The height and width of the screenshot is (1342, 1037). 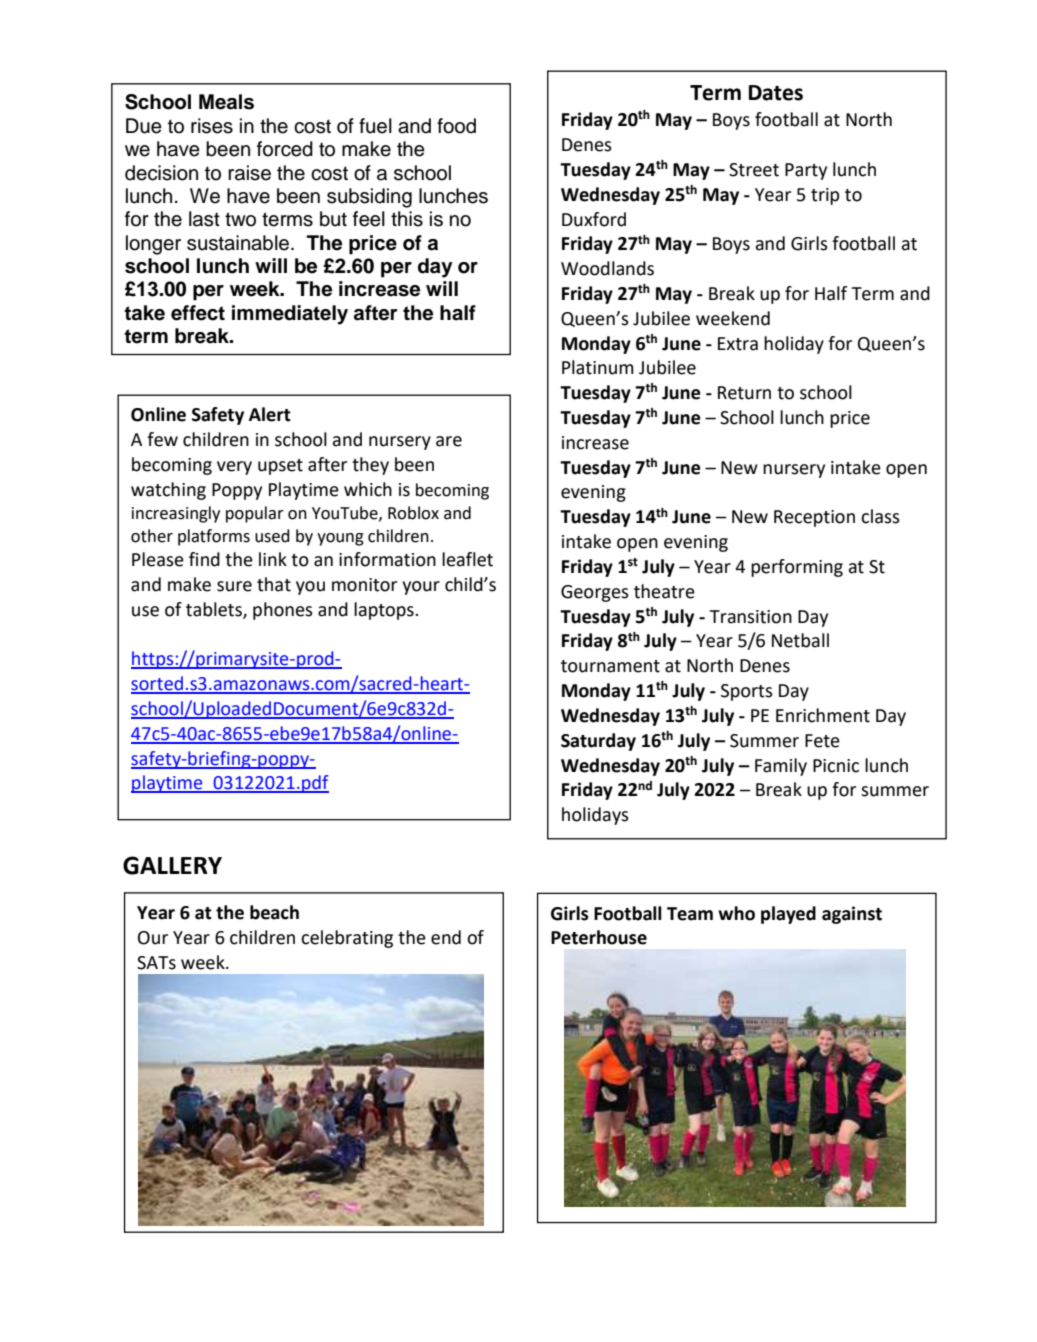 I want to click on Roblox, so click(x=413, y=513).
